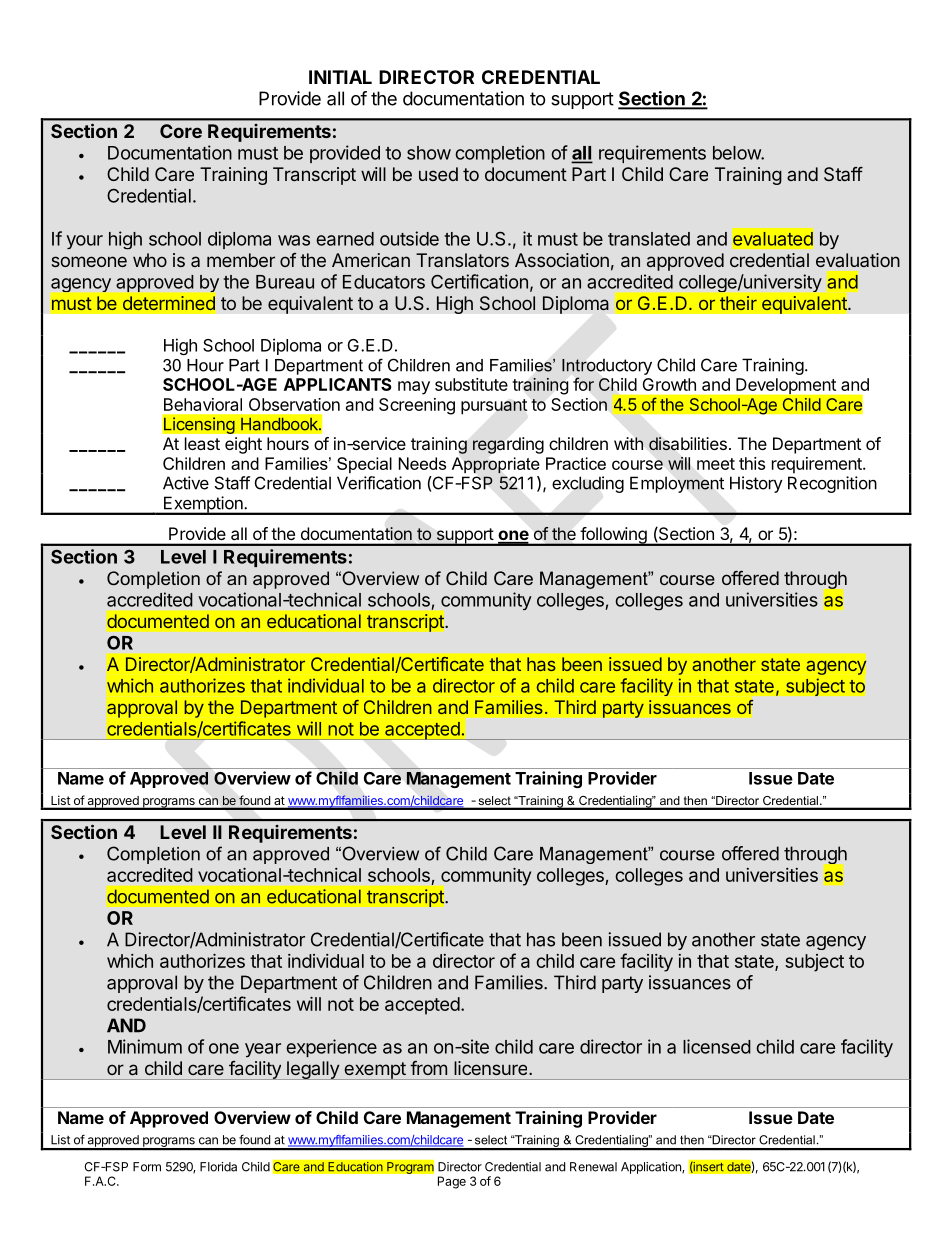 This screenshot has height=1233, width=952. Describe the element at coordinates (429, 153) in the screenshot. I see `show` at that location.
